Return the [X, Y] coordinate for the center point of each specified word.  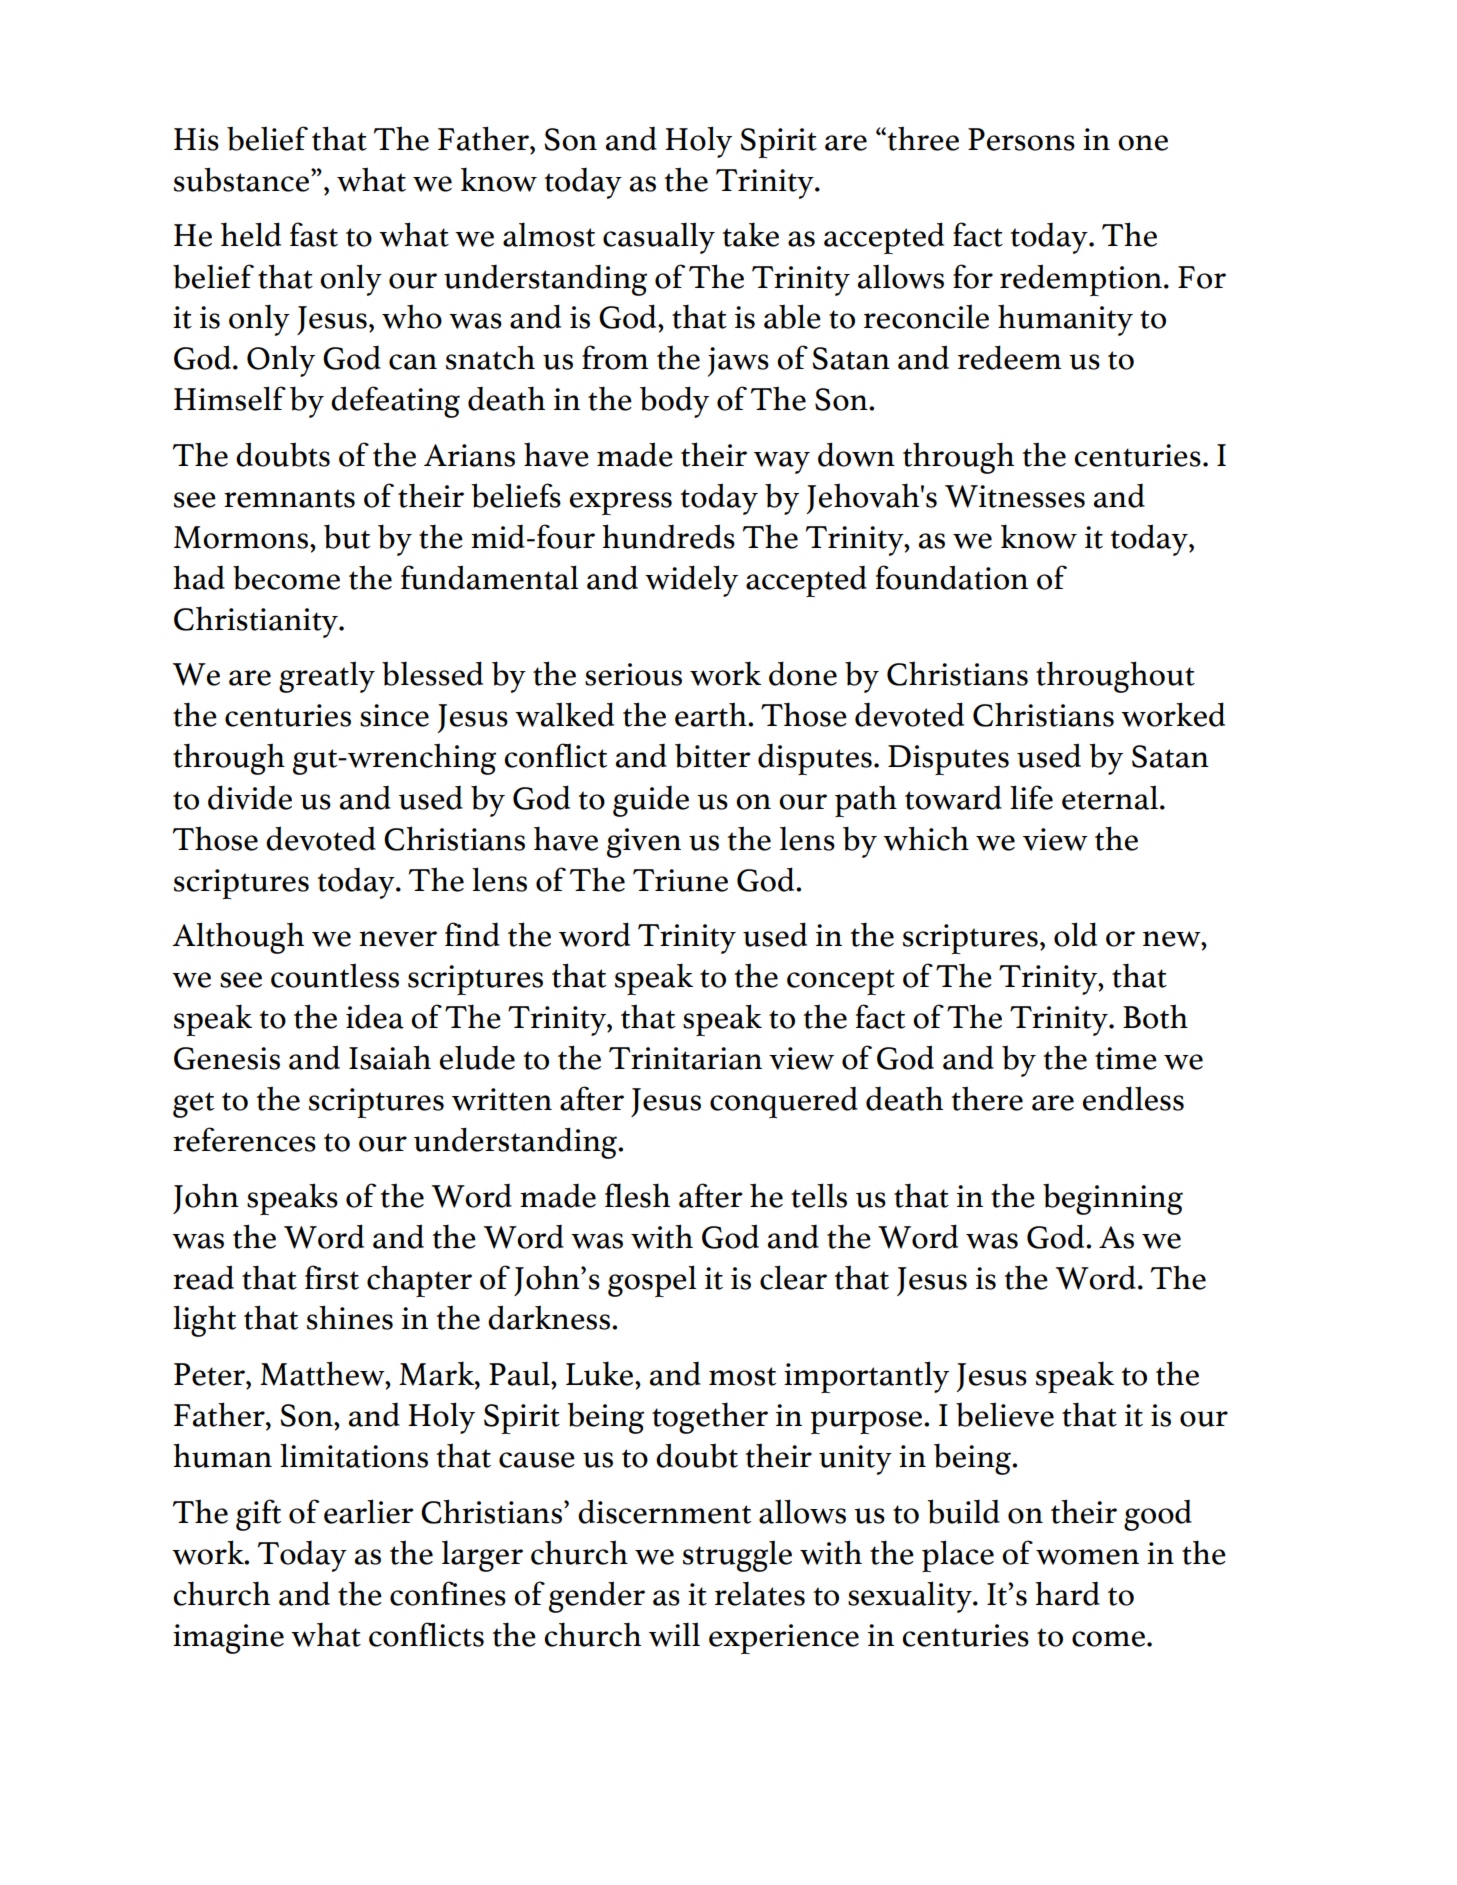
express [621, 503]
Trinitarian [685, 1058]
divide [250, 797]
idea [375, 1016]
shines [350, 1317]
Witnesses [1015, 496]
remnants [289, 498]
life [1031, 797]
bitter [713, 755]
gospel [652, 1281]
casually [659, 238]
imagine [228, 1639]
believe [1005, 1415]
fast [314, 234]
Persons [1021, 139]
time [1126, 1058]
